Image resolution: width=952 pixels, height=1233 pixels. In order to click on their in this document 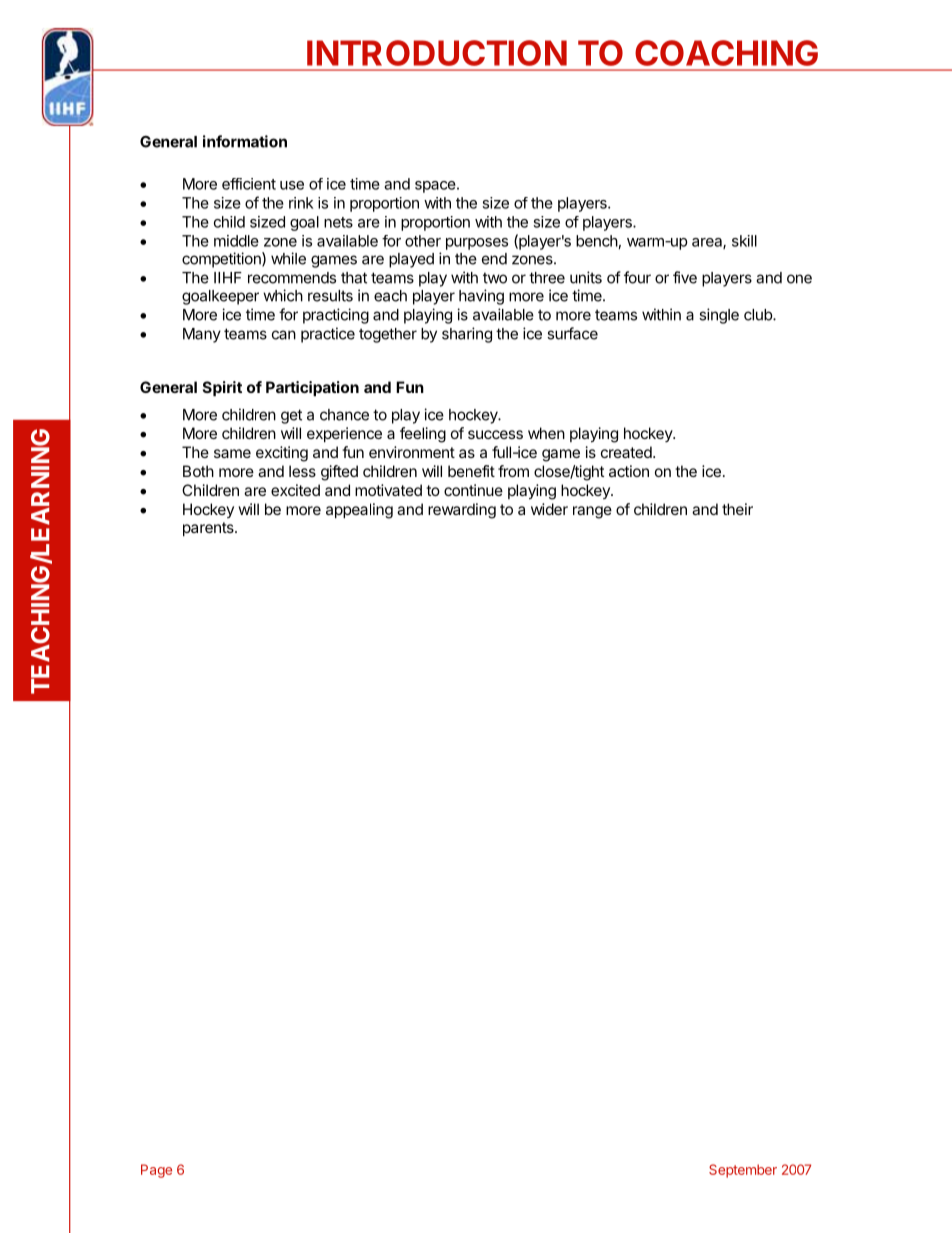, I will do `click(737, 509)`.
